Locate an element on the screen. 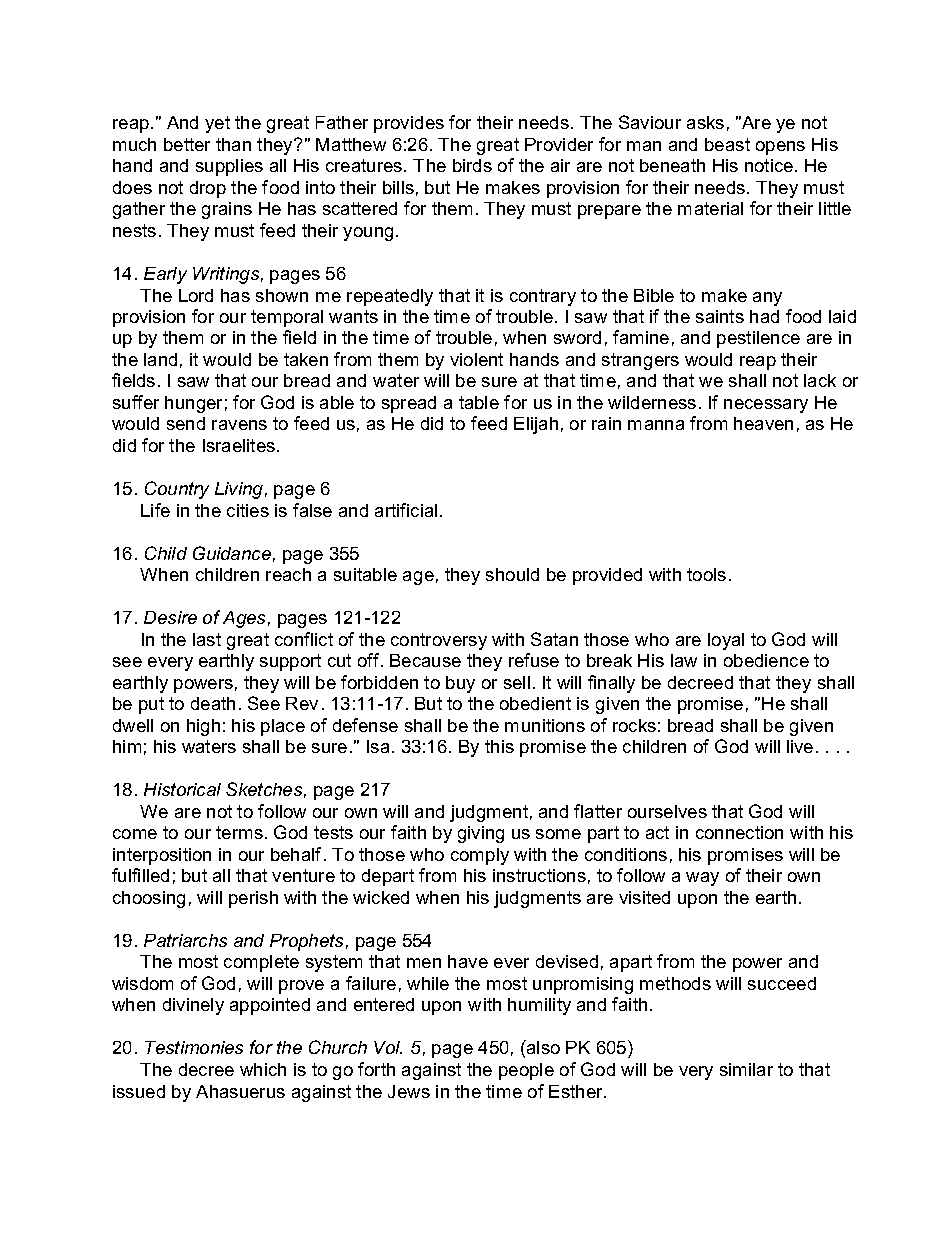 This screenshot has height=1233, width=952. opens is located at coordinates (780, 148).
